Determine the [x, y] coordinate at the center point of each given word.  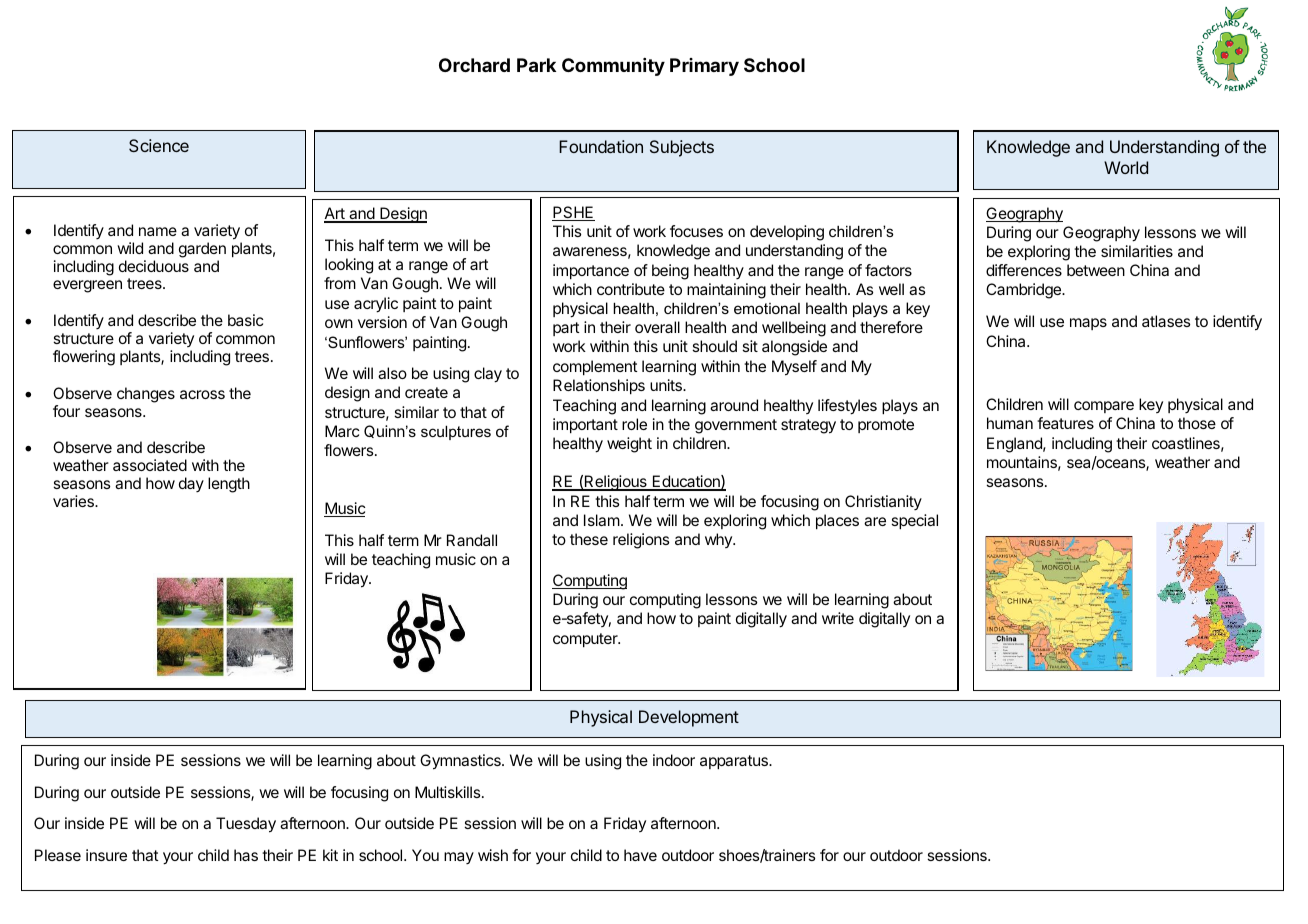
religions [641, 541]
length [229, 485]
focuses [696, 231]
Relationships [599, 386]
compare [1104, 407]
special [914, 521]
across [202, 394]
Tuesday [246, 825]
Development [689, 718]
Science [159, 145]
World [1126, 167]
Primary [704, 67]
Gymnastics [461, 762]
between [1096, 270]
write [838, 618]
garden [202, 250]
